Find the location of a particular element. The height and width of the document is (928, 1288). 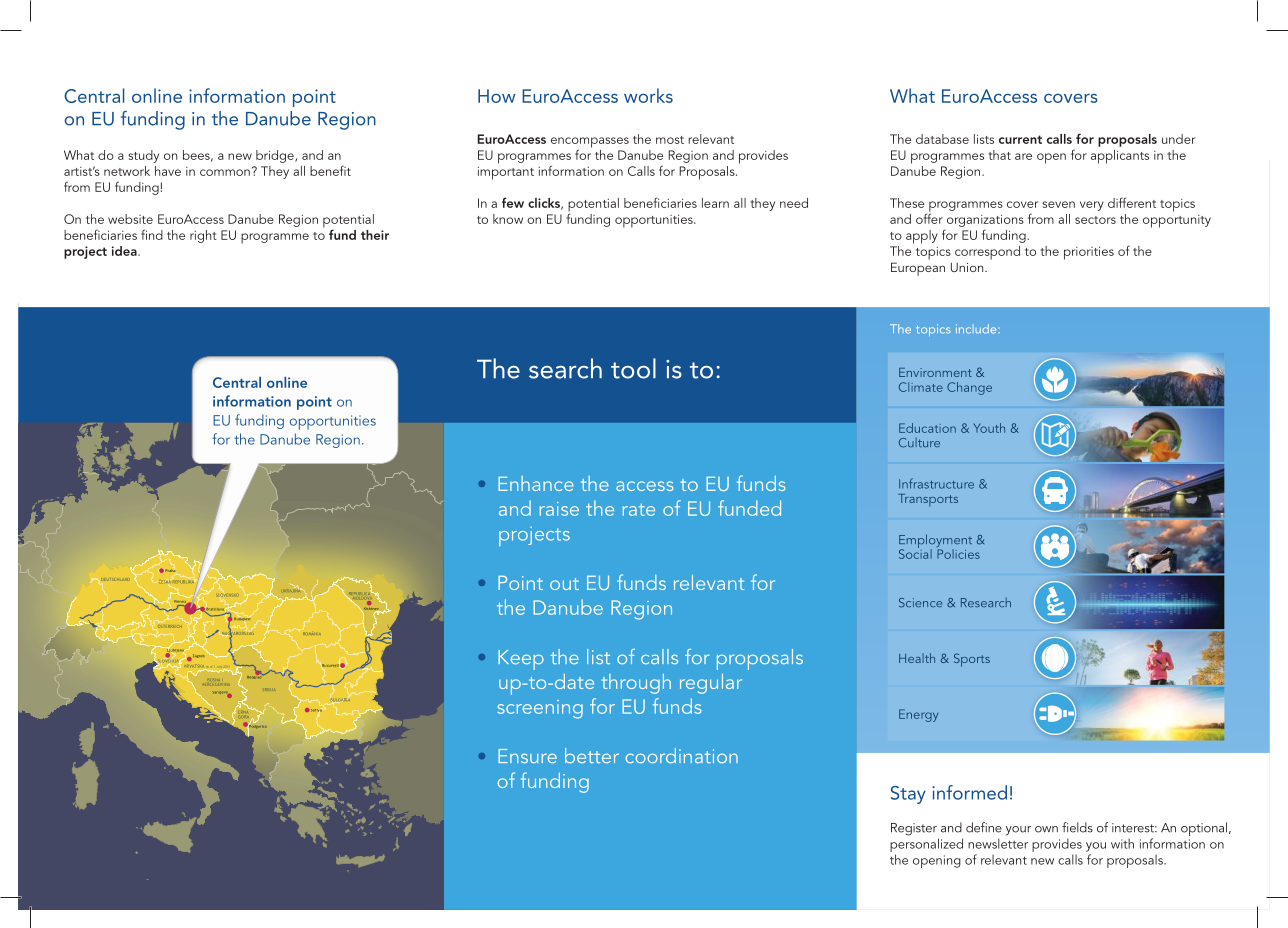

most is located at coordinates (670, 140).
